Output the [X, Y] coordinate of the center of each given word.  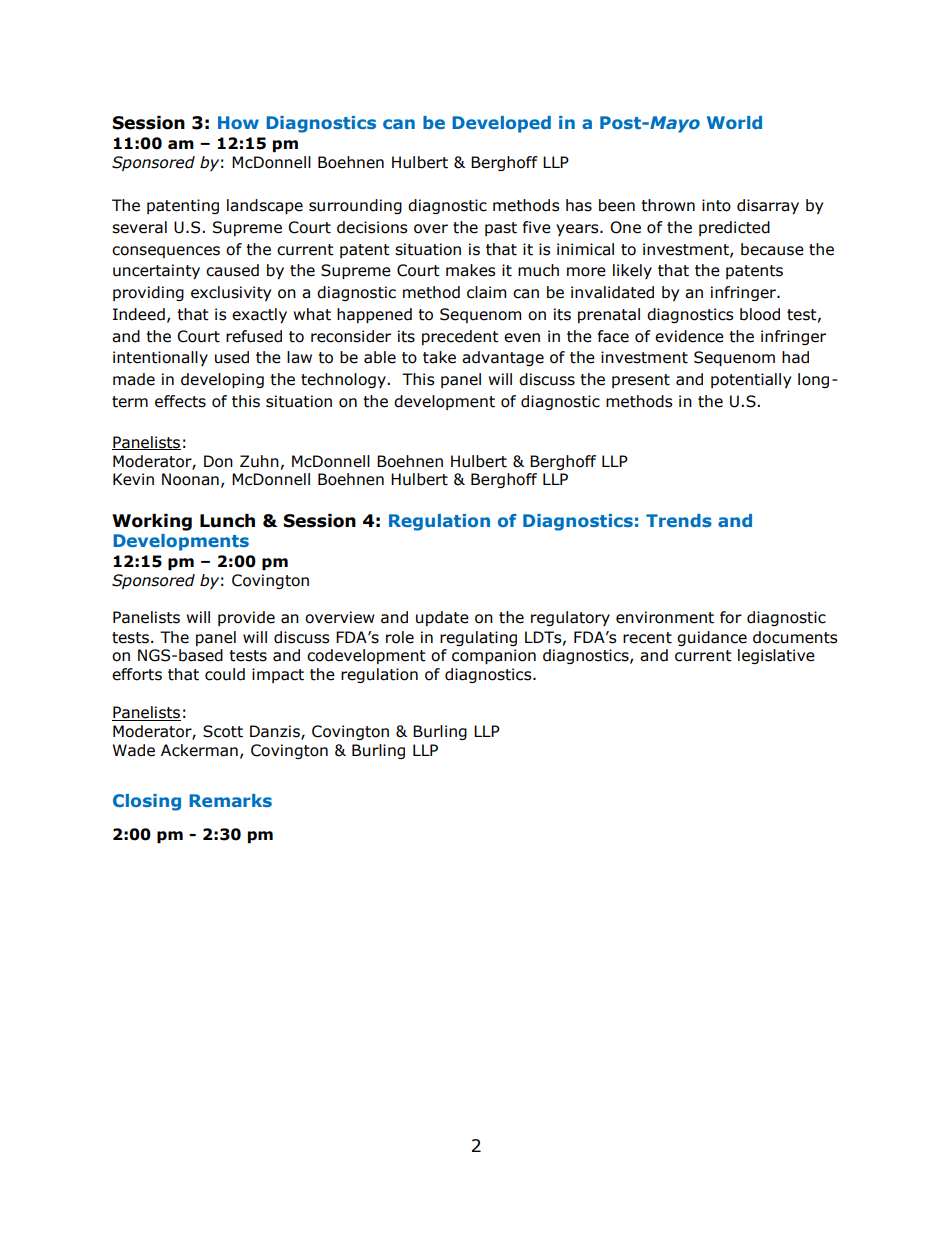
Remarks [231, 800]
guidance [712, 638]
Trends [679, 520]
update [442, 618]
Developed [502, 124]
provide [246, 618]
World [734, 122]
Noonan [190, 479]
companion [494, 656]
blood [760, 314]
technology [344, 380]
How [238, 122]
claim [486, 292]
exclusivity [231, 293]
